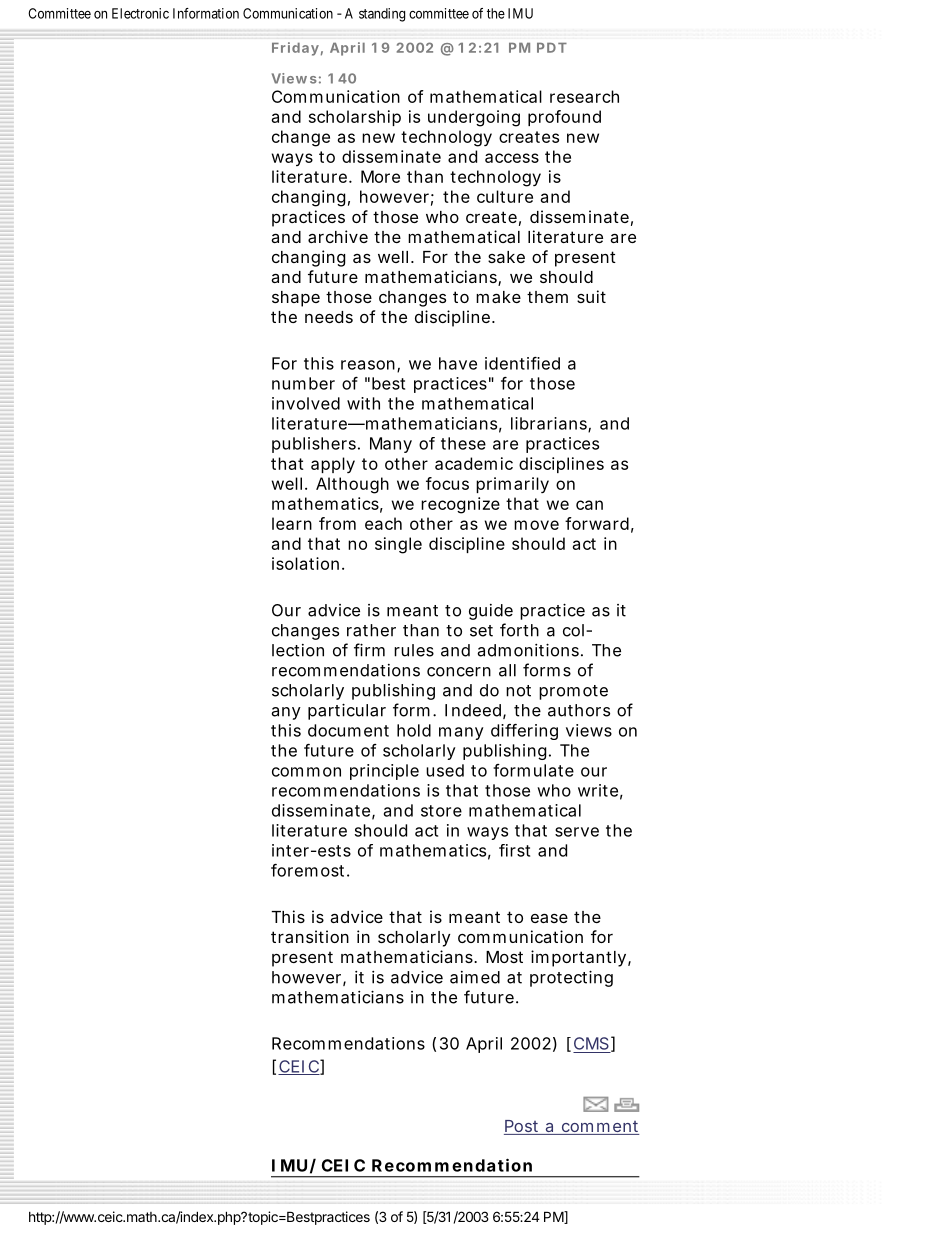 The image size is (952, 1233). What do you see at coordinates (475, 977) in the screenshot?
I see `aimed` at bounding box center [475, 977].
